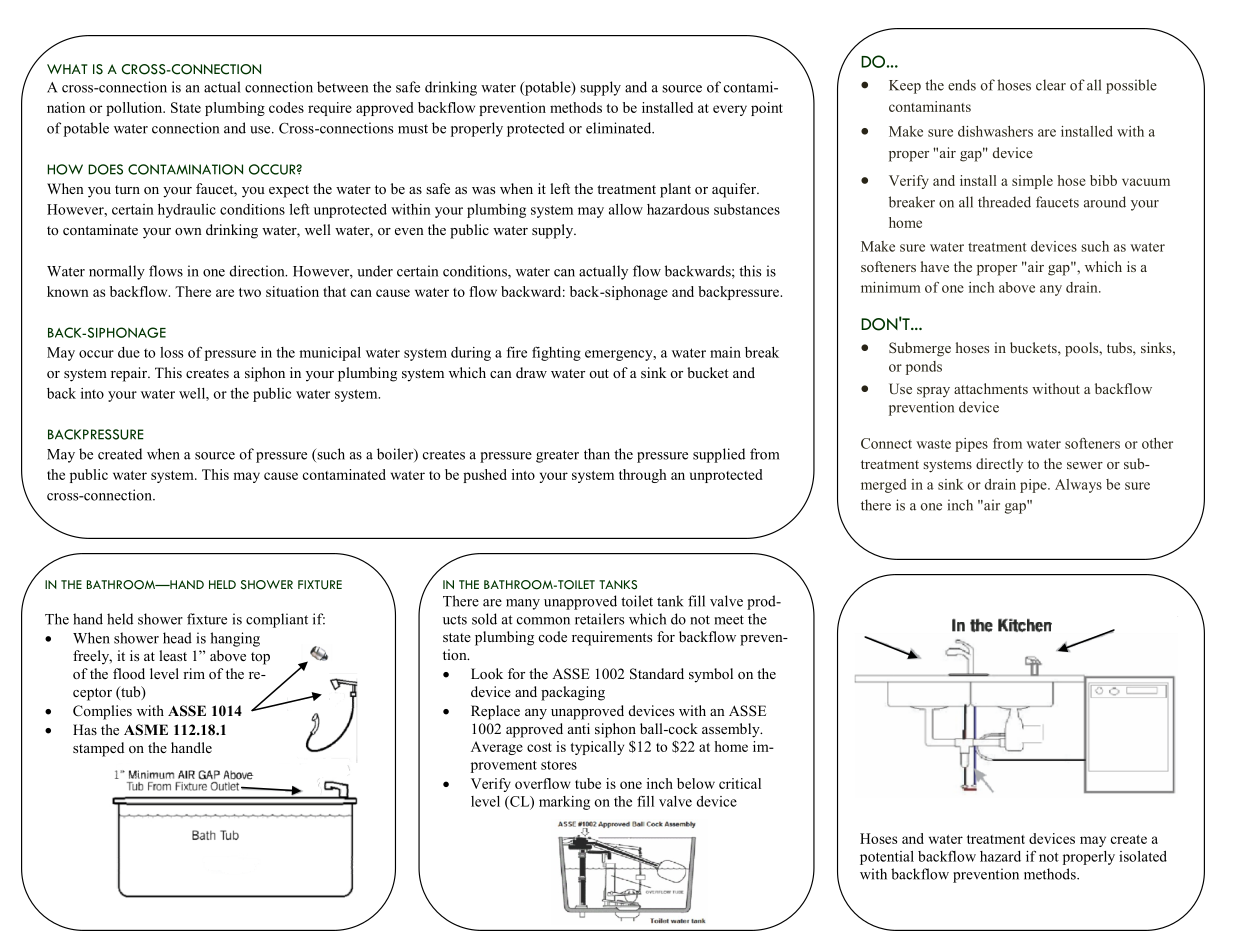 This page has width=1233, height=952. I want to click on than, so click(597, 454).
